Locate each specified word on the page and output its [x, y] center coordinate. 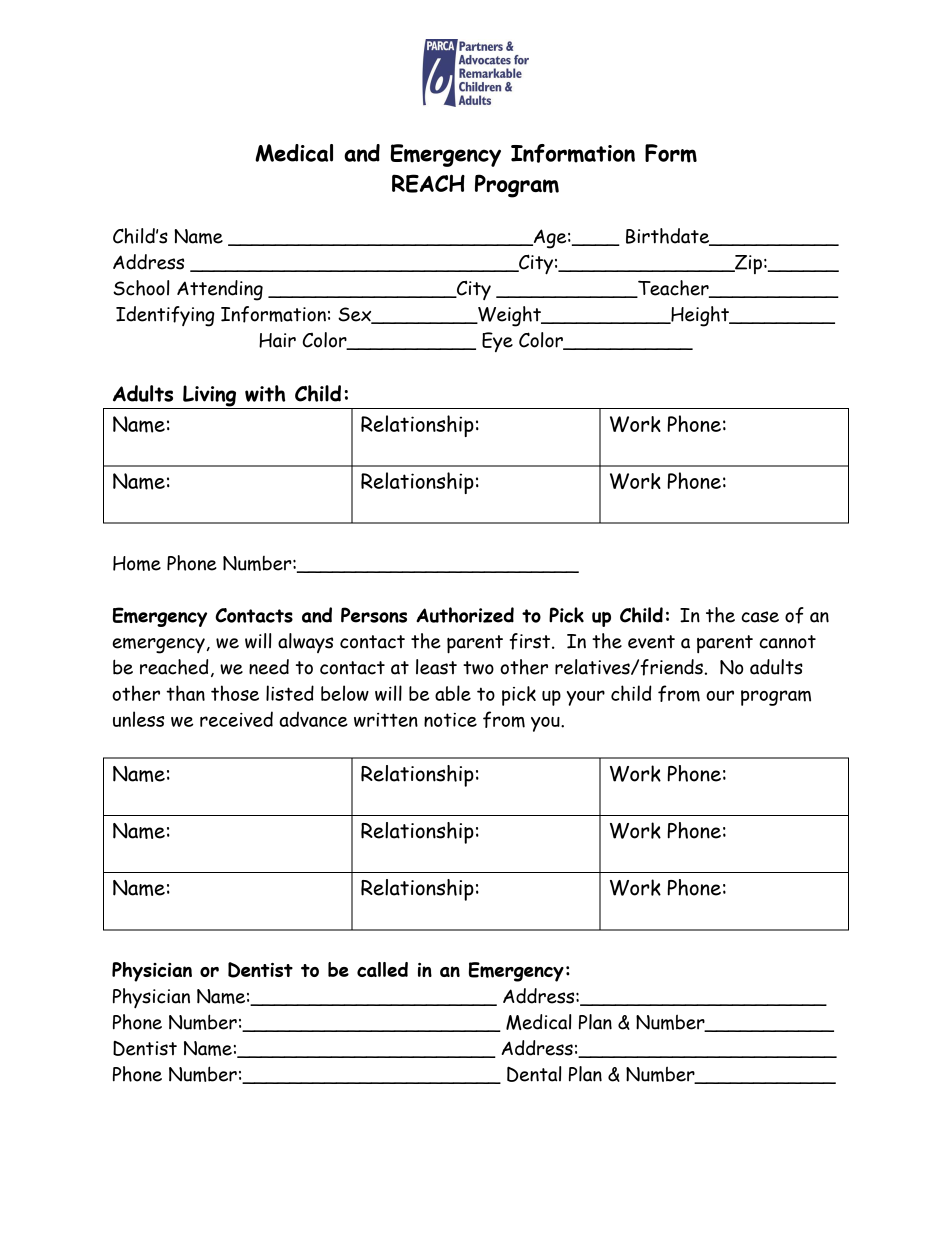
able [453, 693]
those [235, 693]
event [651, 642]
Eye [497, 342]
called [382, 969]
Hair [277, 340]
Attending [220, 290]
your [586, 698]
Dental [534, 1074]
